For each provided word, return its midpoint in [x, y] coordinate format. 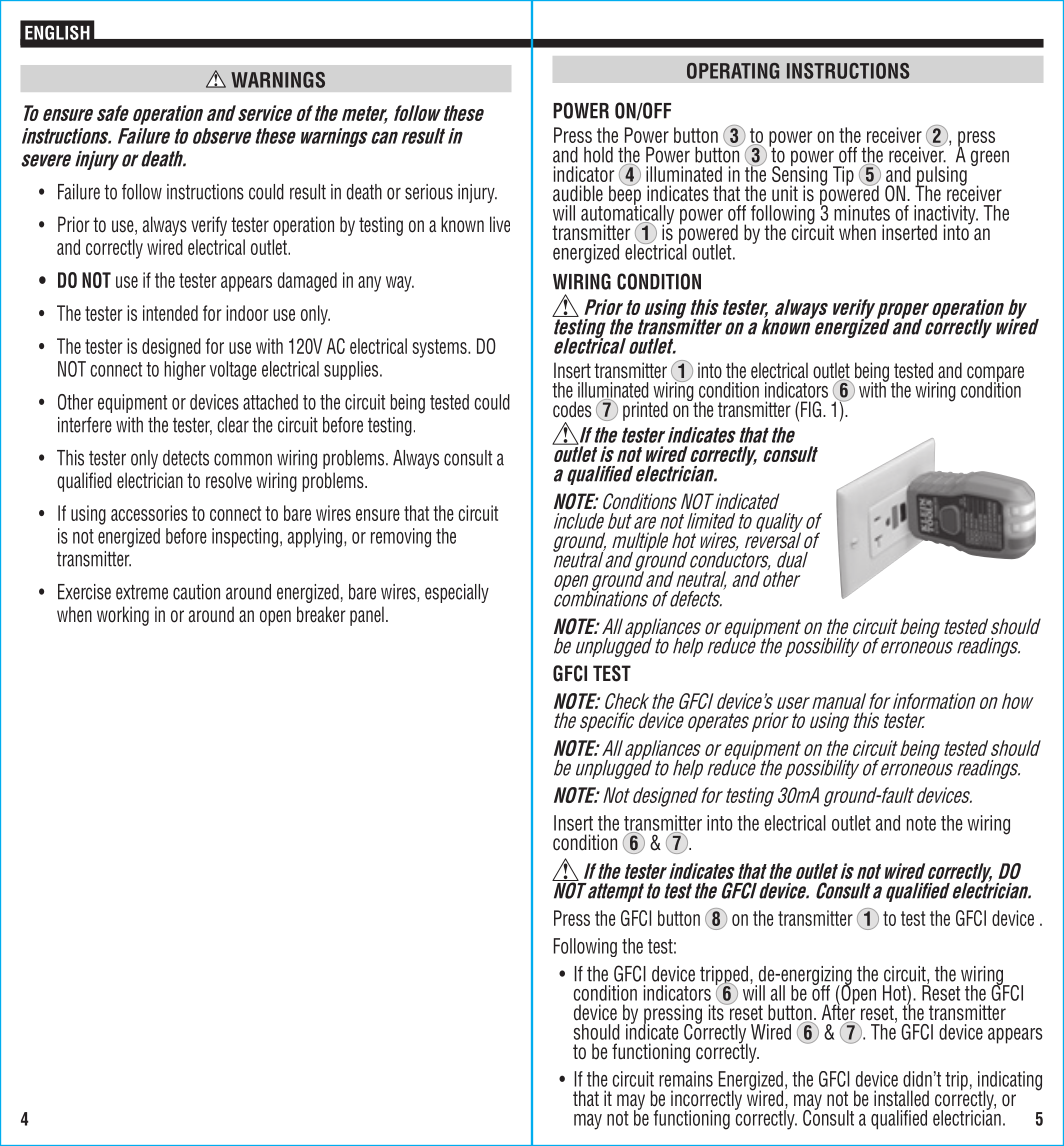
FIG [812, 409]
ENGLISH [57, 32]
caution [196, 592]
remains [686, 1079]
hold [598, 155]
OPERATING [733, 71]
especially [457, 593]
